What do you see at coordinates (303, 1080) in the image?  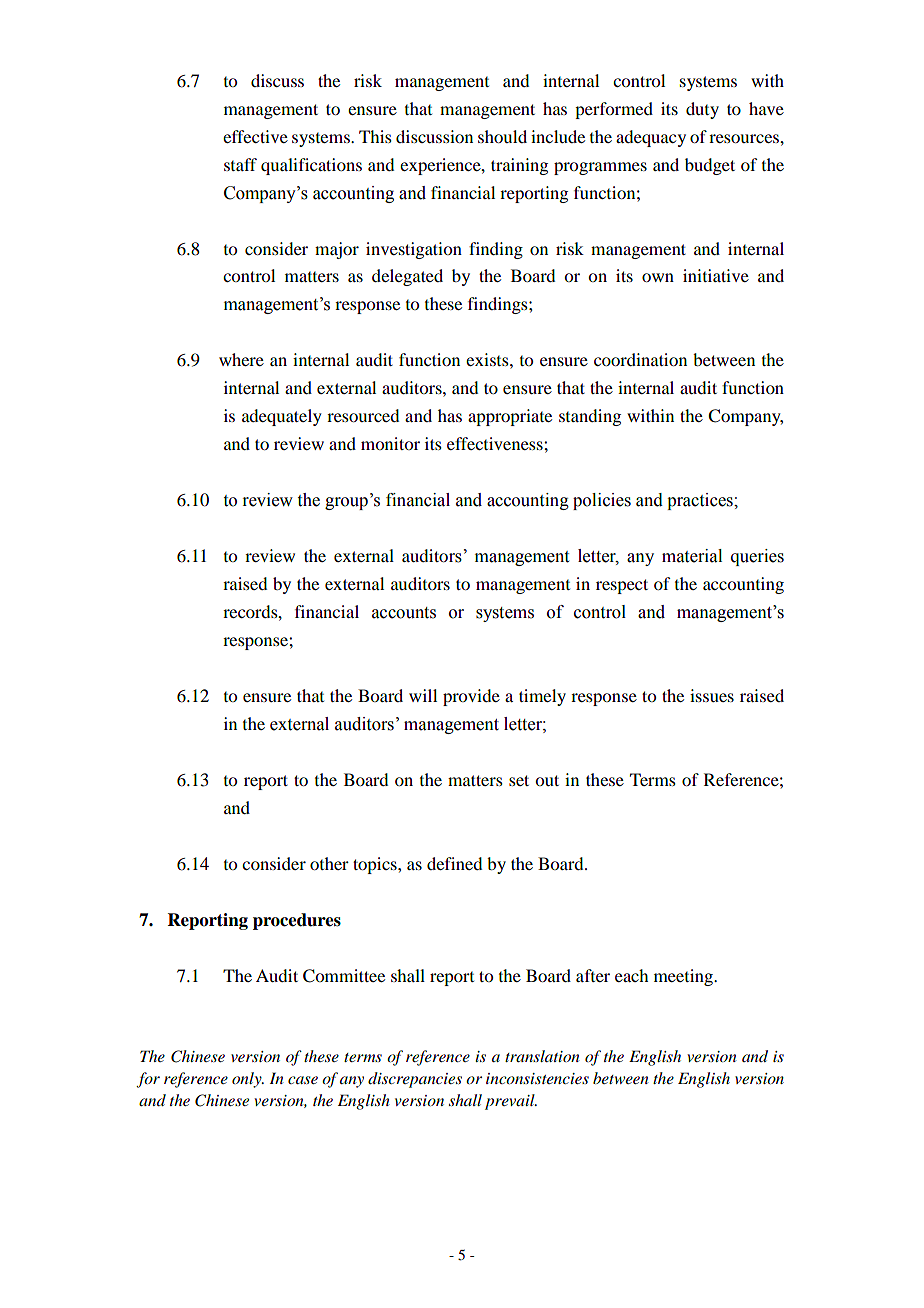 I see `case` at bounding box center [303, 1080].
